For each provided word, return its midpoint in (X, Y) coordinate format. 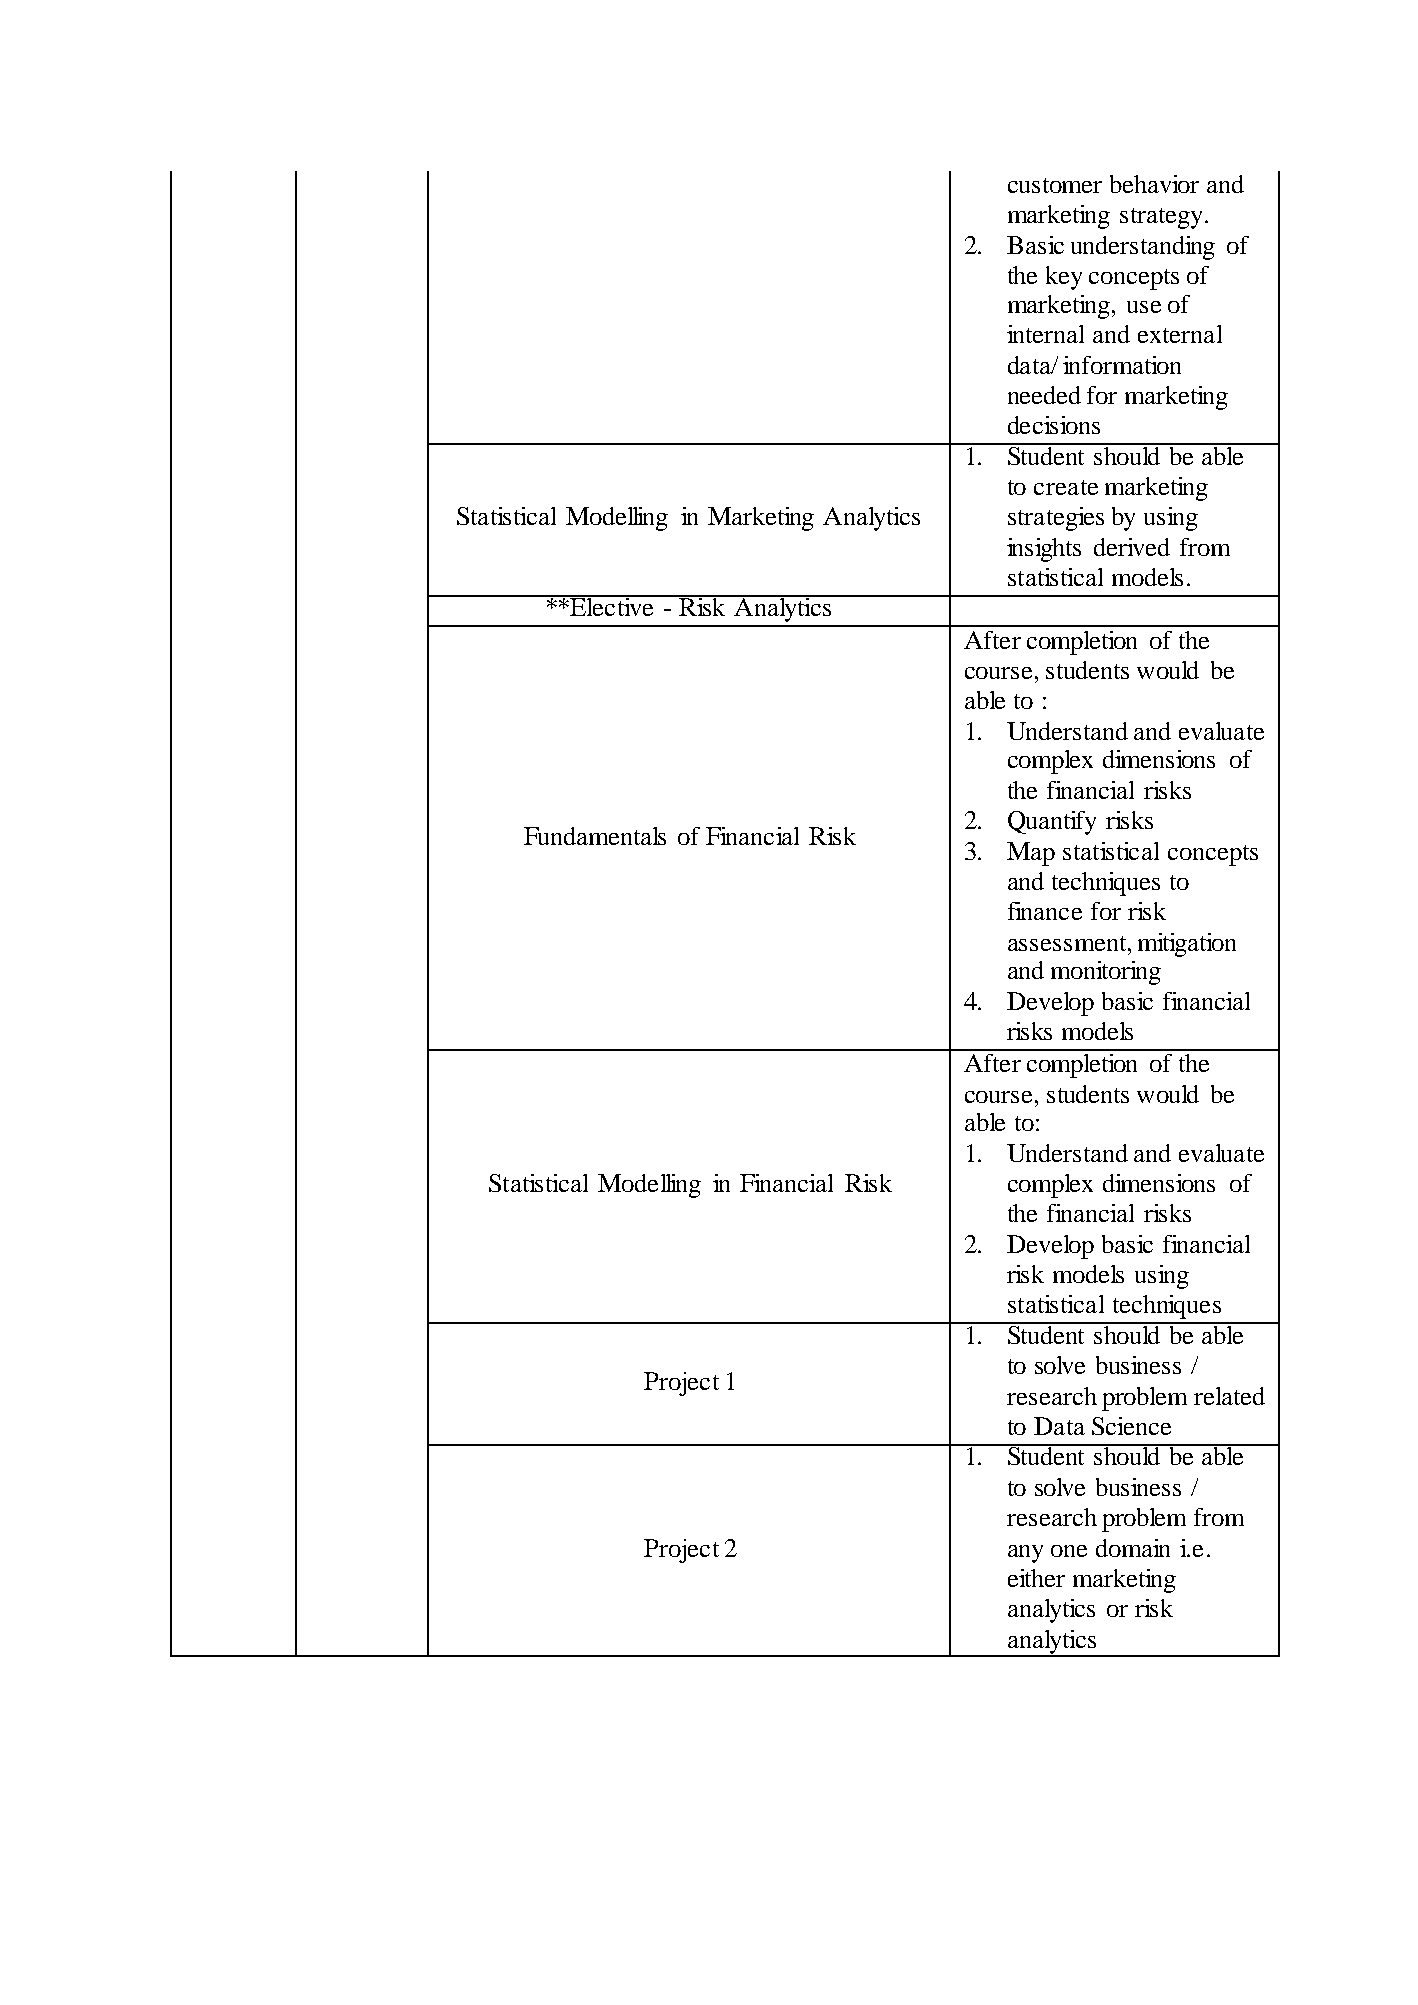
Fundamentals (595, 836)
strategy (1163, 218)
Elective (612, 606)
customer (1055, 185)
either (1036, 1578)
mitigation (1187, 945)
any (1025, 1554)
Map (1031, 854)
